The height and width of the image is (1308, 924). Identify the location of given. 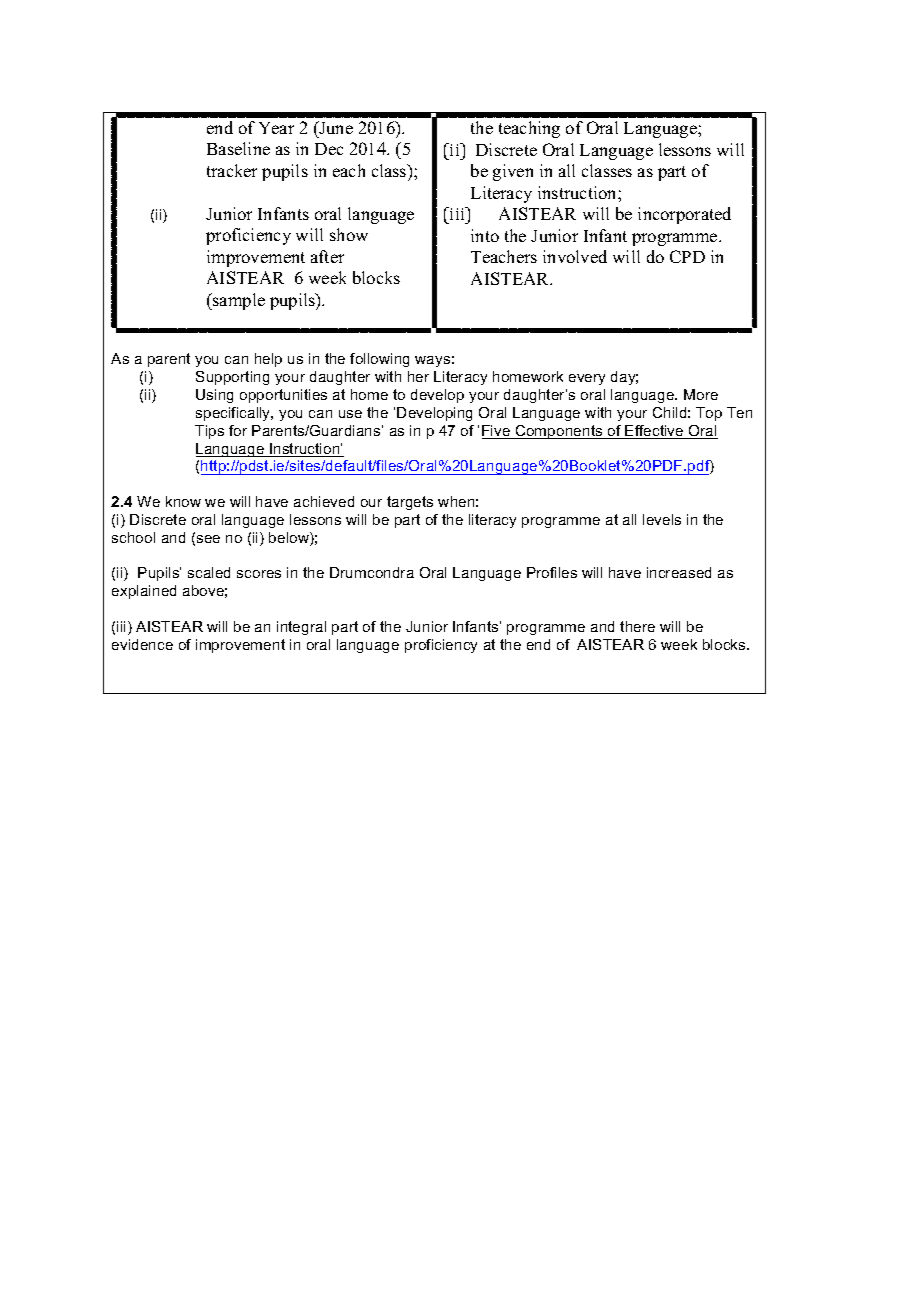
(513, 172).
